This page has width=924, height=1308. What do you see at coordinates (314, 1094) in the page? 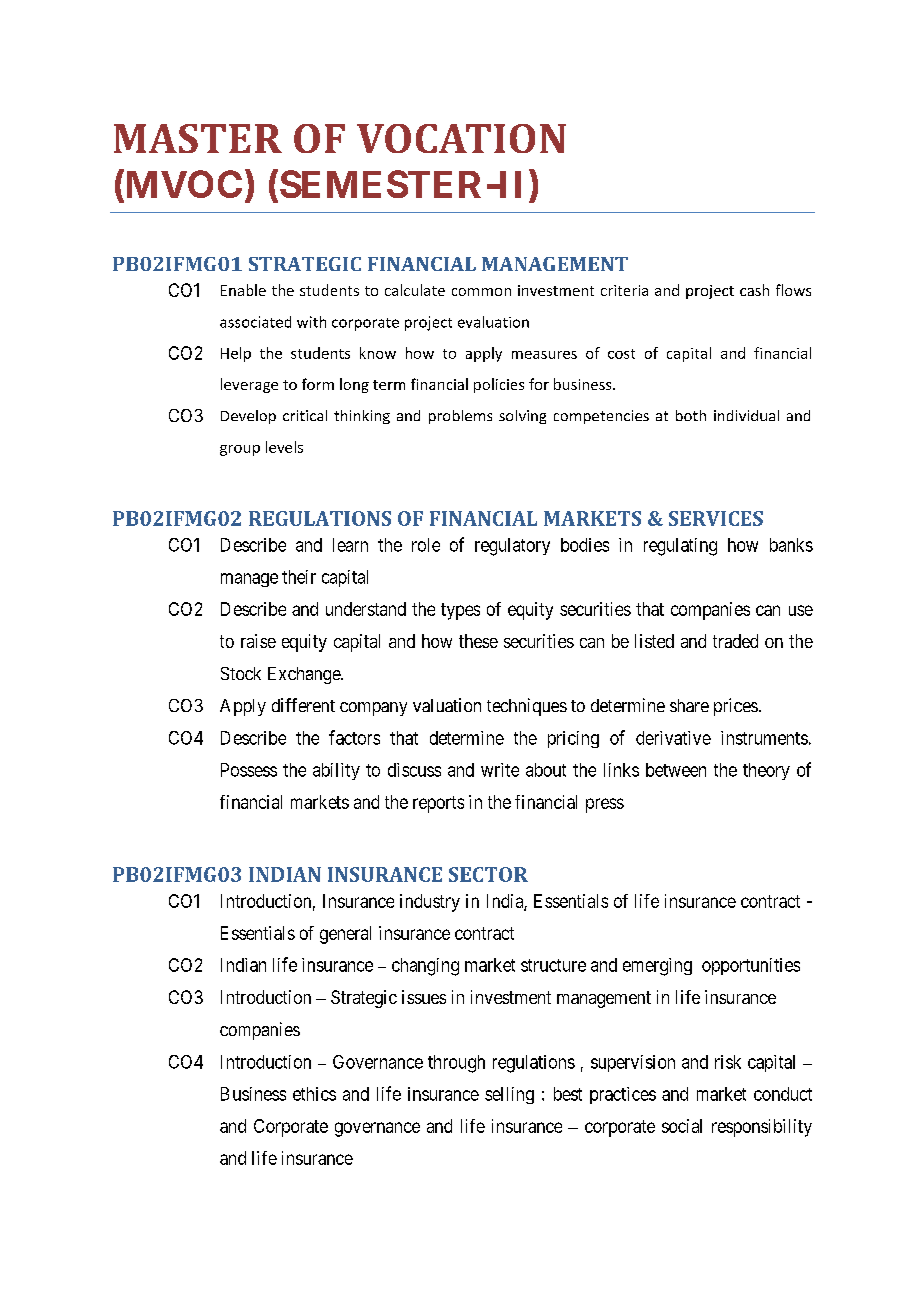
I see `ethics` at bounding box center [314, 1094].
